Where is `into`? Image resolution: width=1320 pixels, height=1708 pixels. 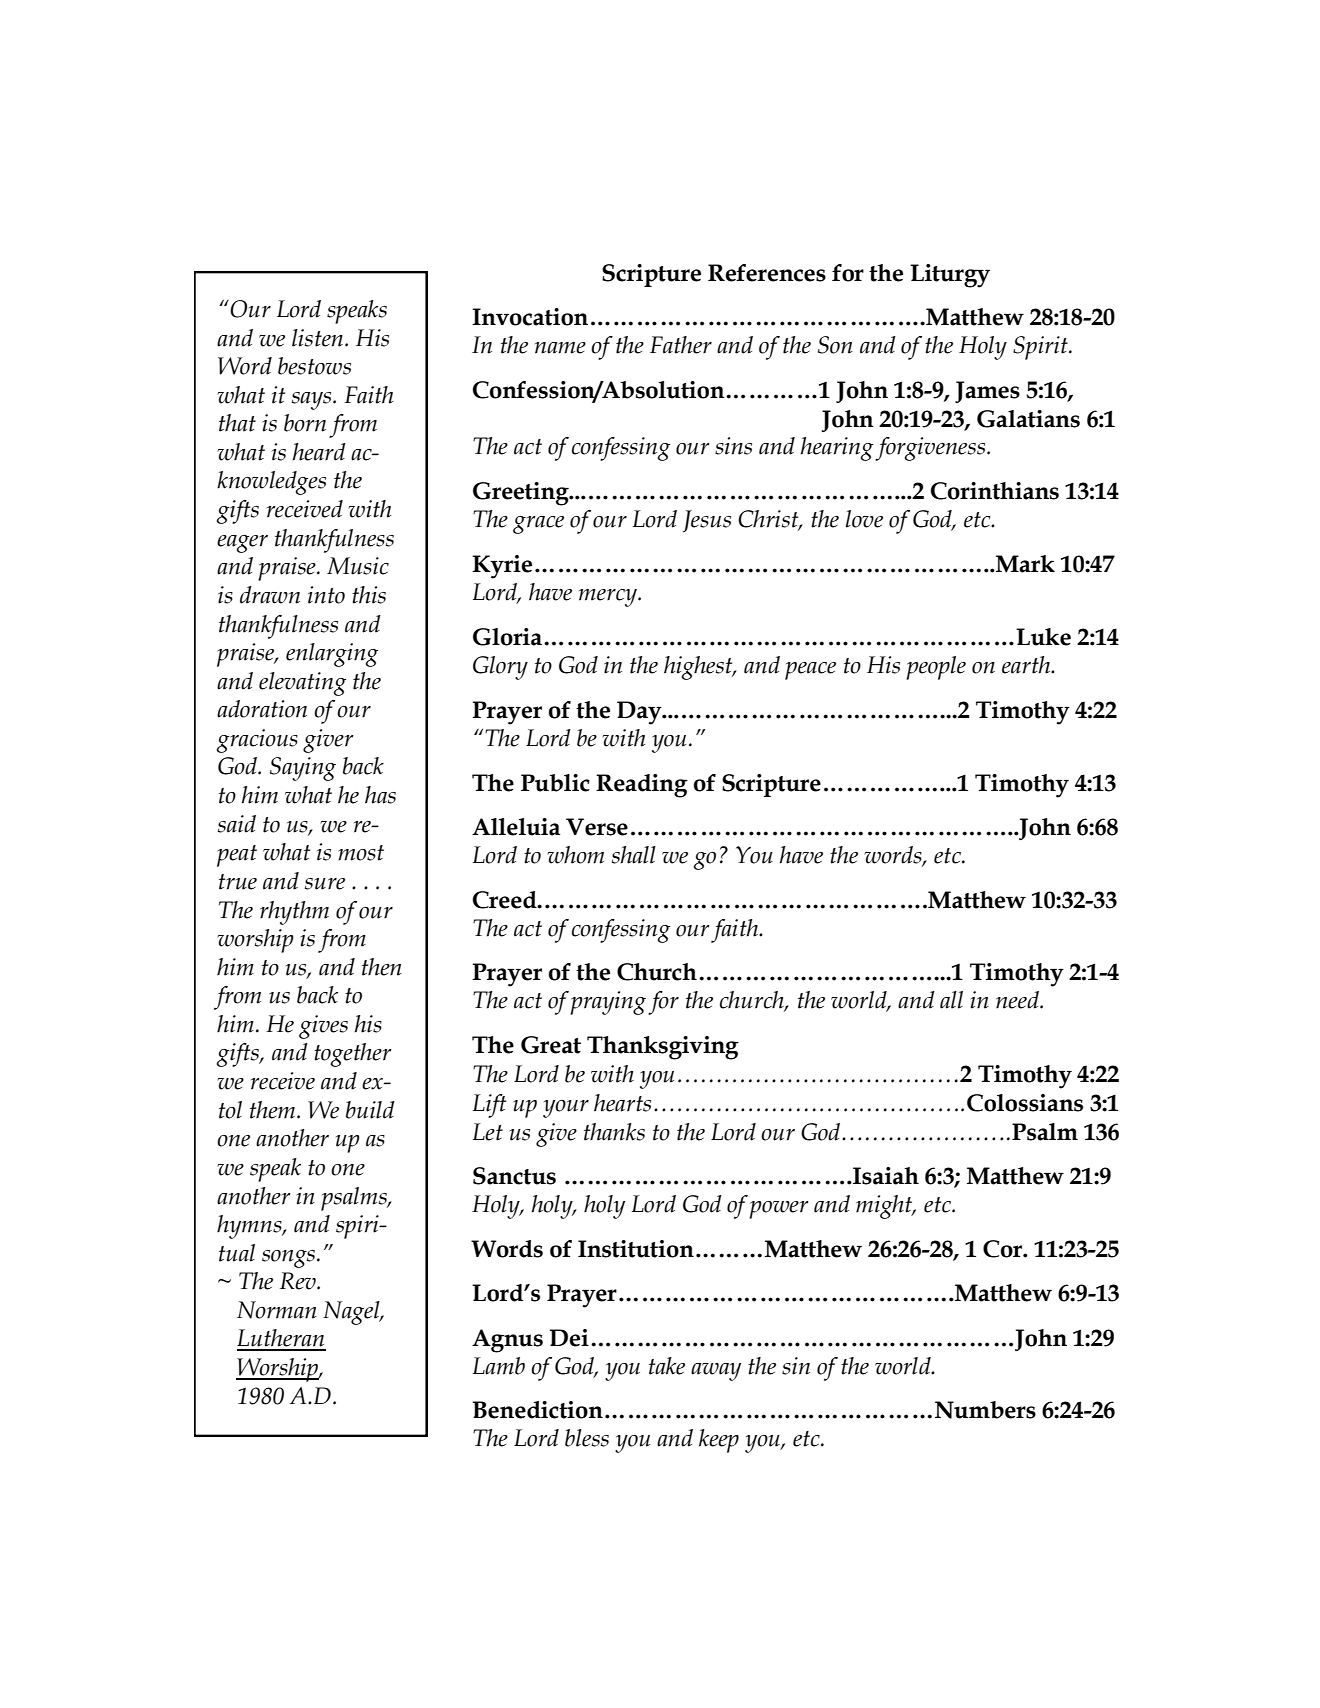
into is located at coordinates (326, 595).
